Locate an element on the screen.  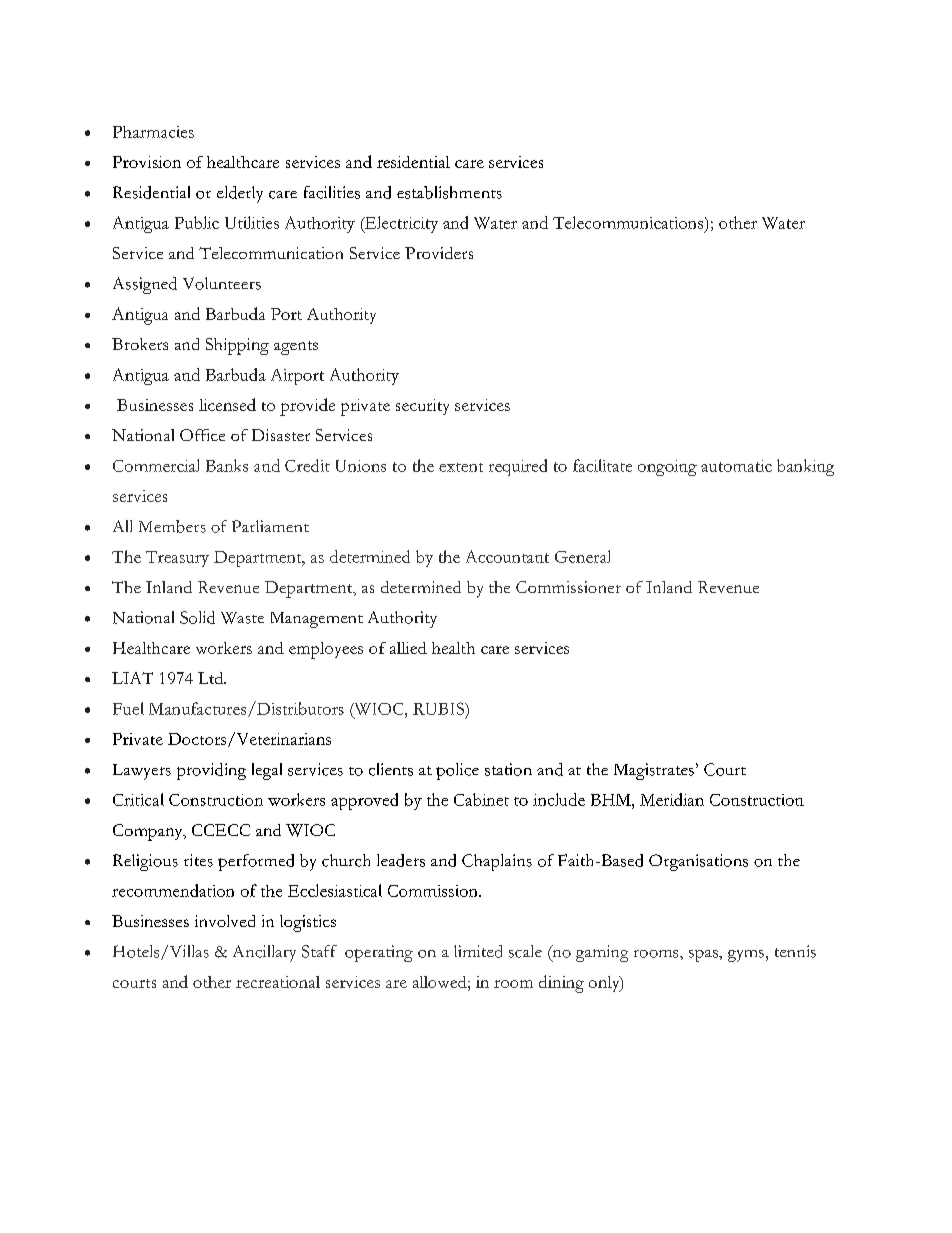
Office is located at coordinates (202, 435).
